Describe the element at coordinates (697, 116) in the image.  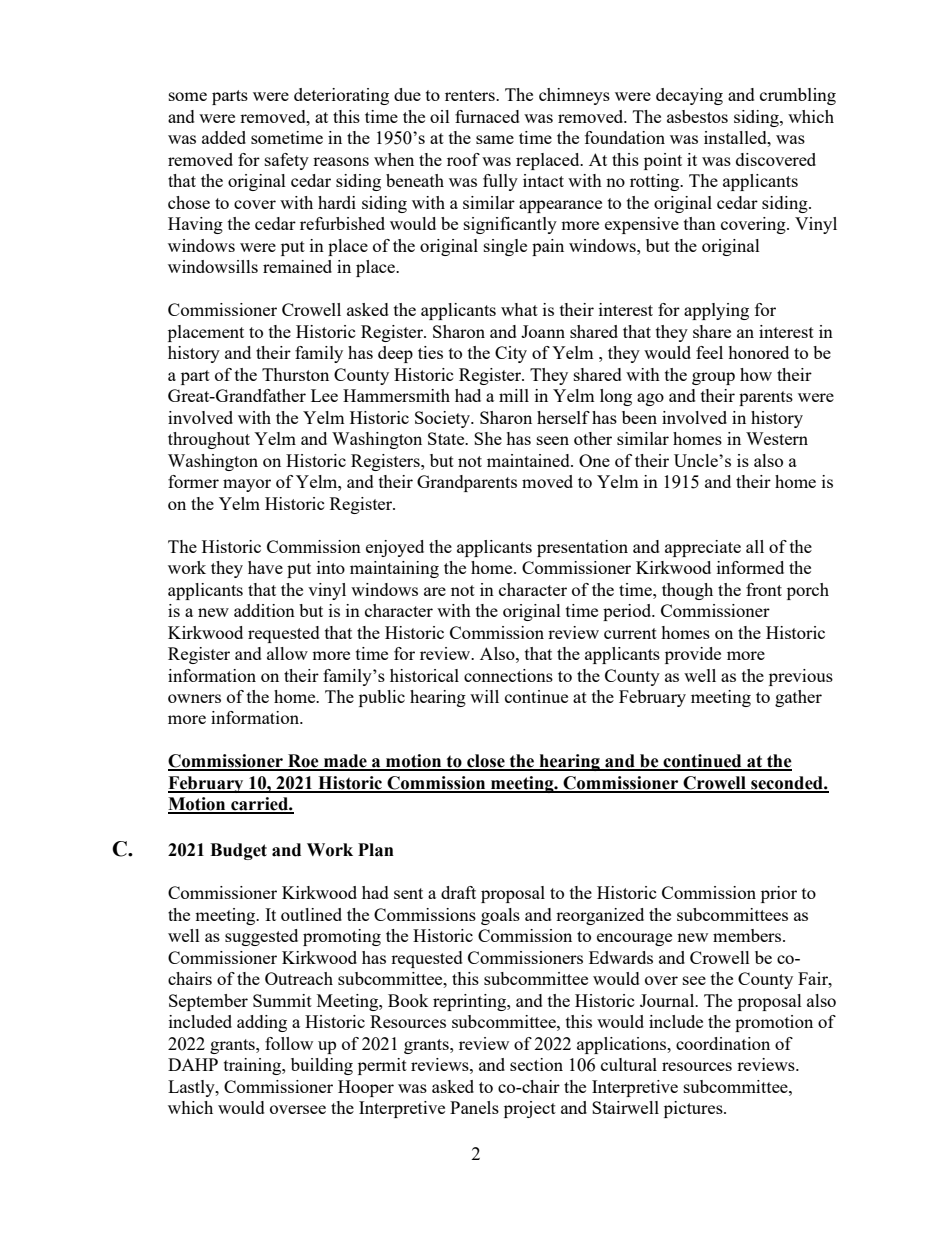
I see `asbestos` at that location.
